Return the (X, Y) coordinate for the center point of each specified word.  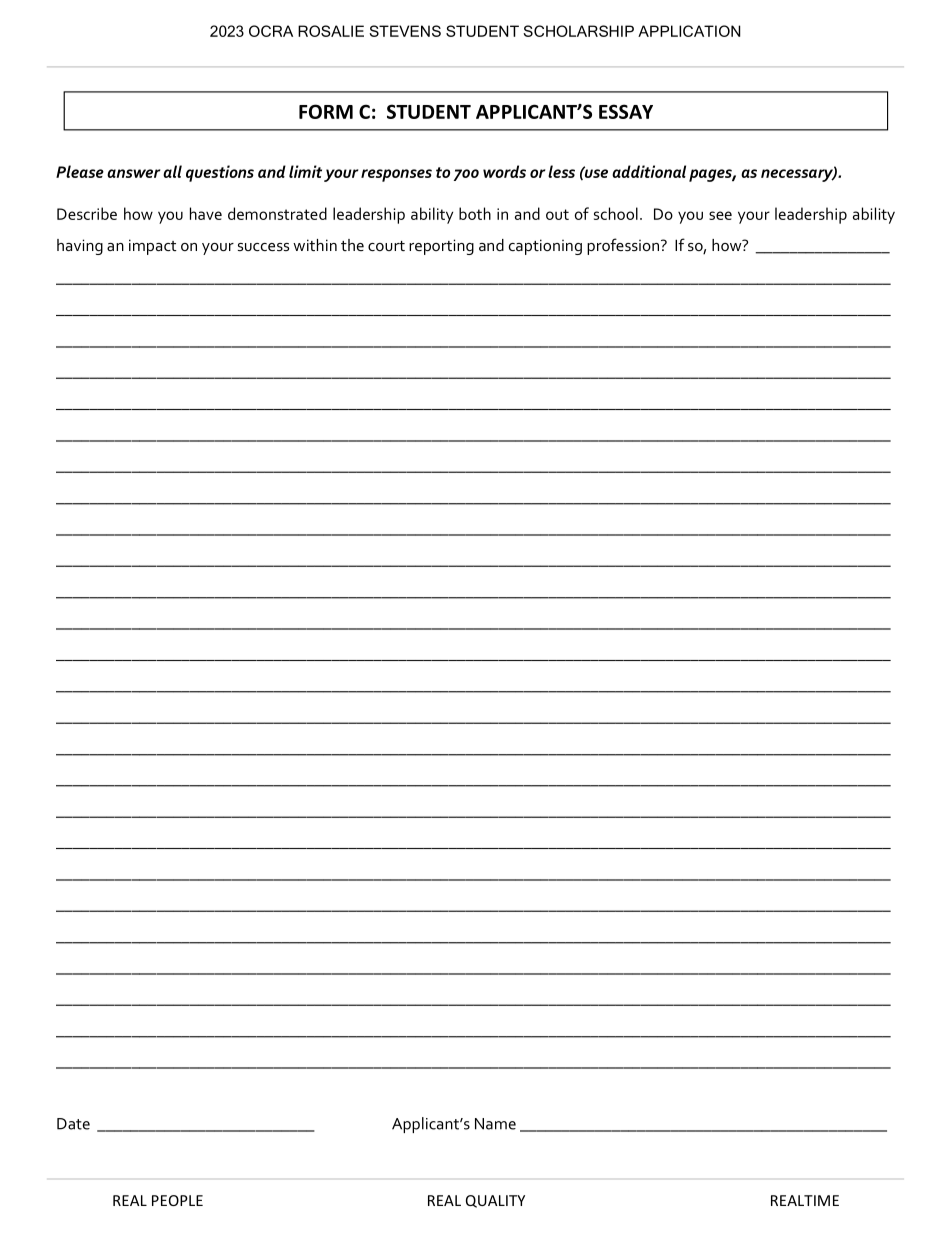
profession (623, 246)
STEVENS (405, 31)
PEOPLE (177, 1200)
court (386, 246)
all (172, 171)
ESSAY (626, 111)
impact (153, 247)
